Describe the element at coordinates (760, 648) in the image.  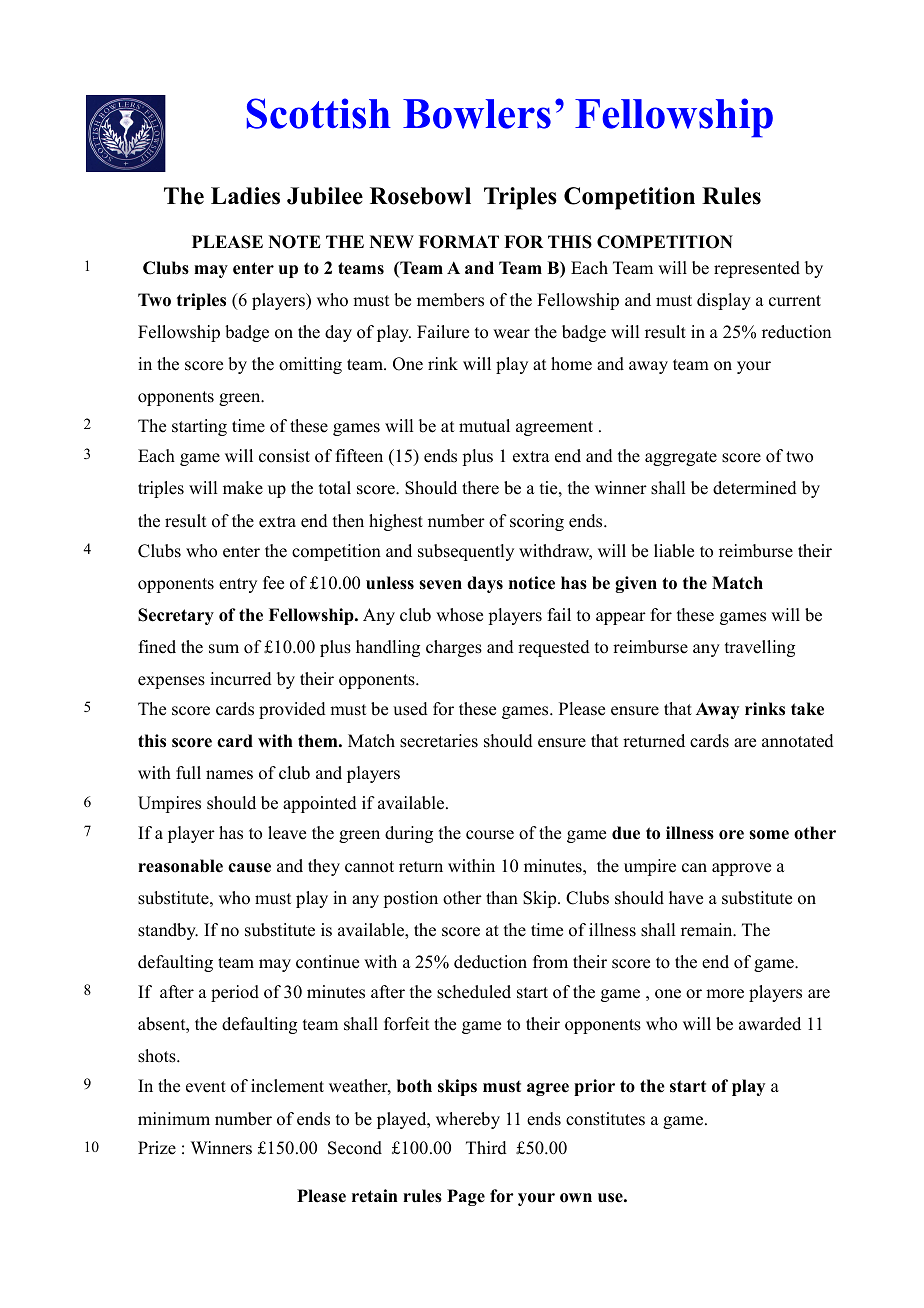
I see `travelling` at that location.
